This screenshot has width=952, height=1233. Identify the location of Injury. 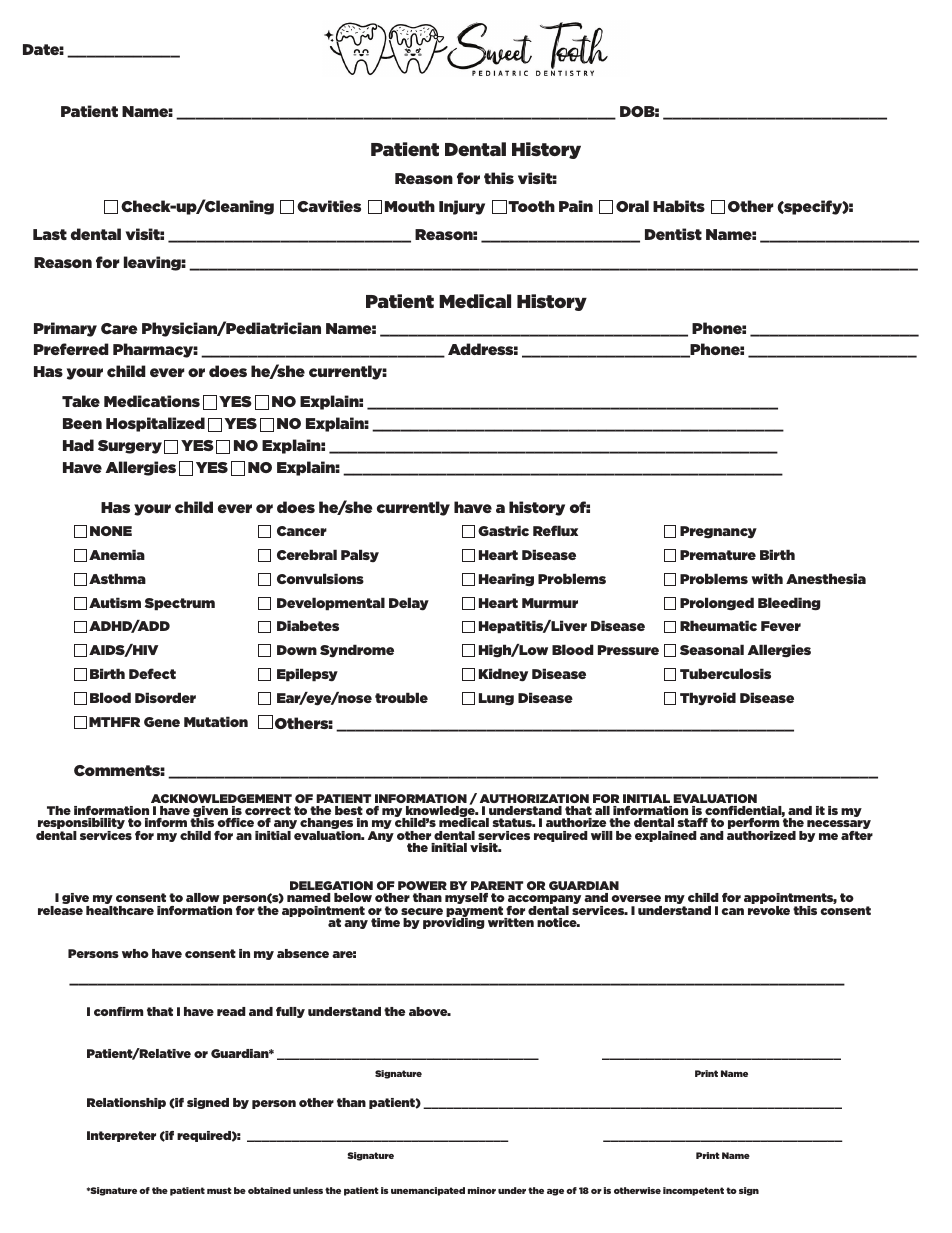
(462, 207).
